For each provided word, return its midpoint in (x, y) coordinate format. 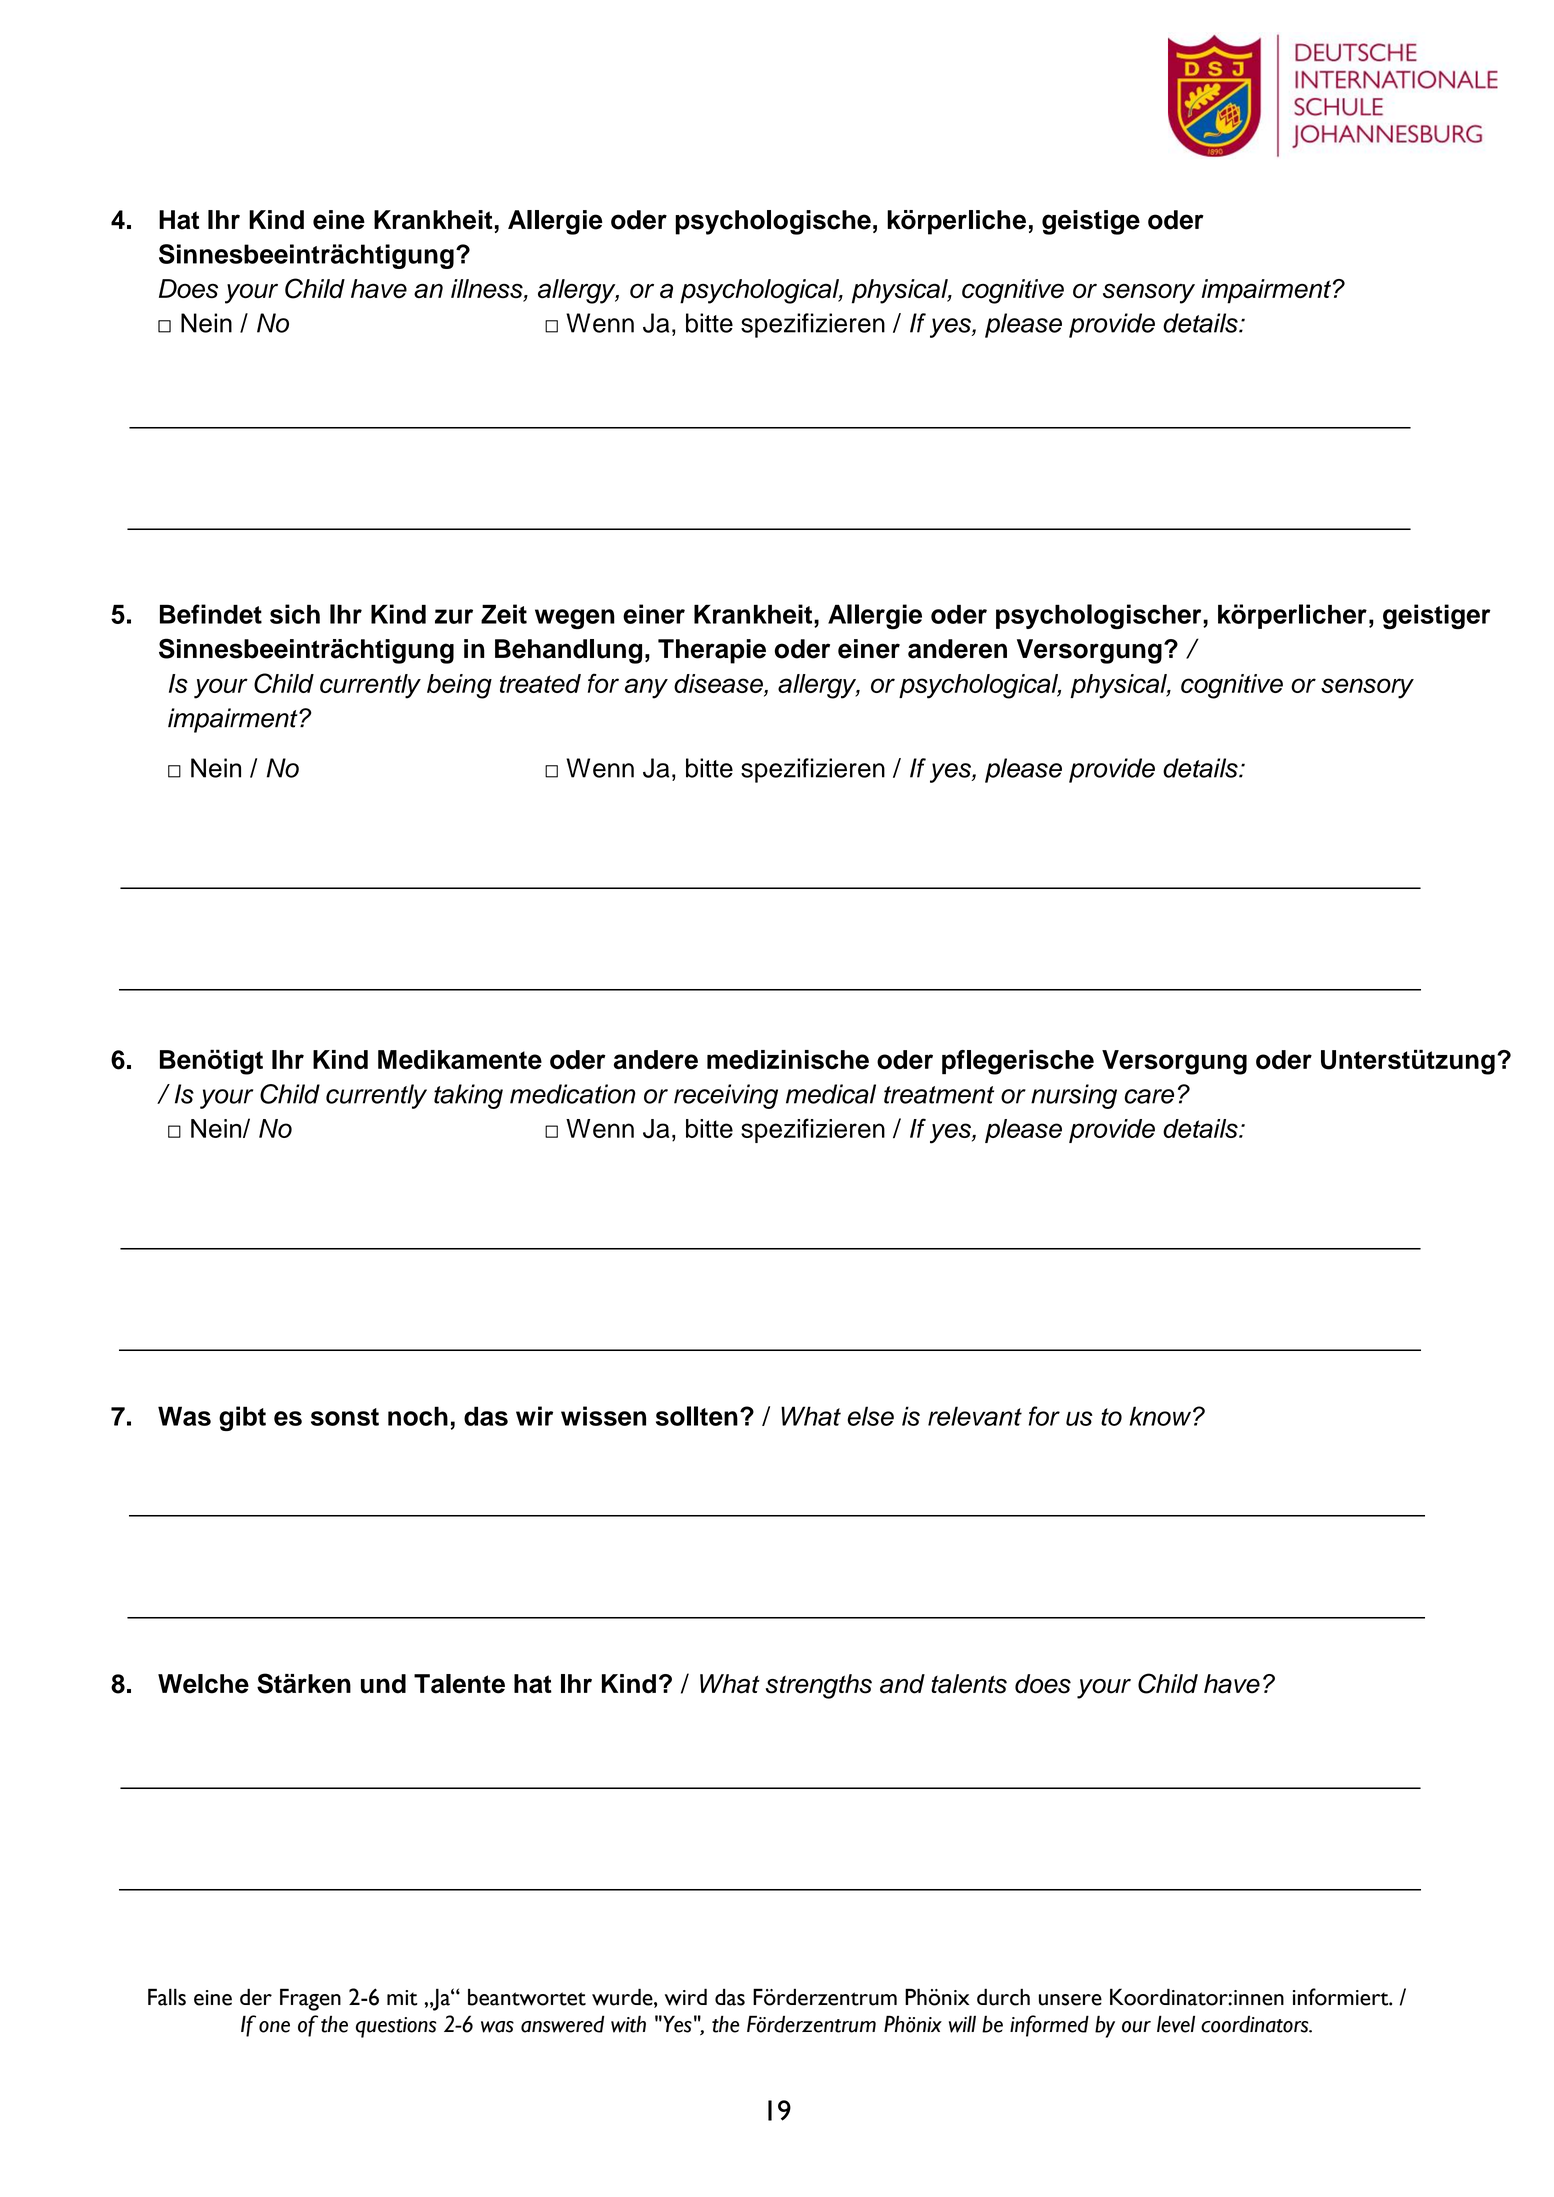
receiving (726, 1096)
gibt (242, 1418)
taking (468, 1096)
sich (295, 614)
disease (719, 685)
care (1149, 1096)
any (646, 688)
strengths (819, 1686)
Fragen (310, 1999)
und (383, 1684)
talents (969, 1684)
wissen (603, 1416)
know (1161, 1416)
